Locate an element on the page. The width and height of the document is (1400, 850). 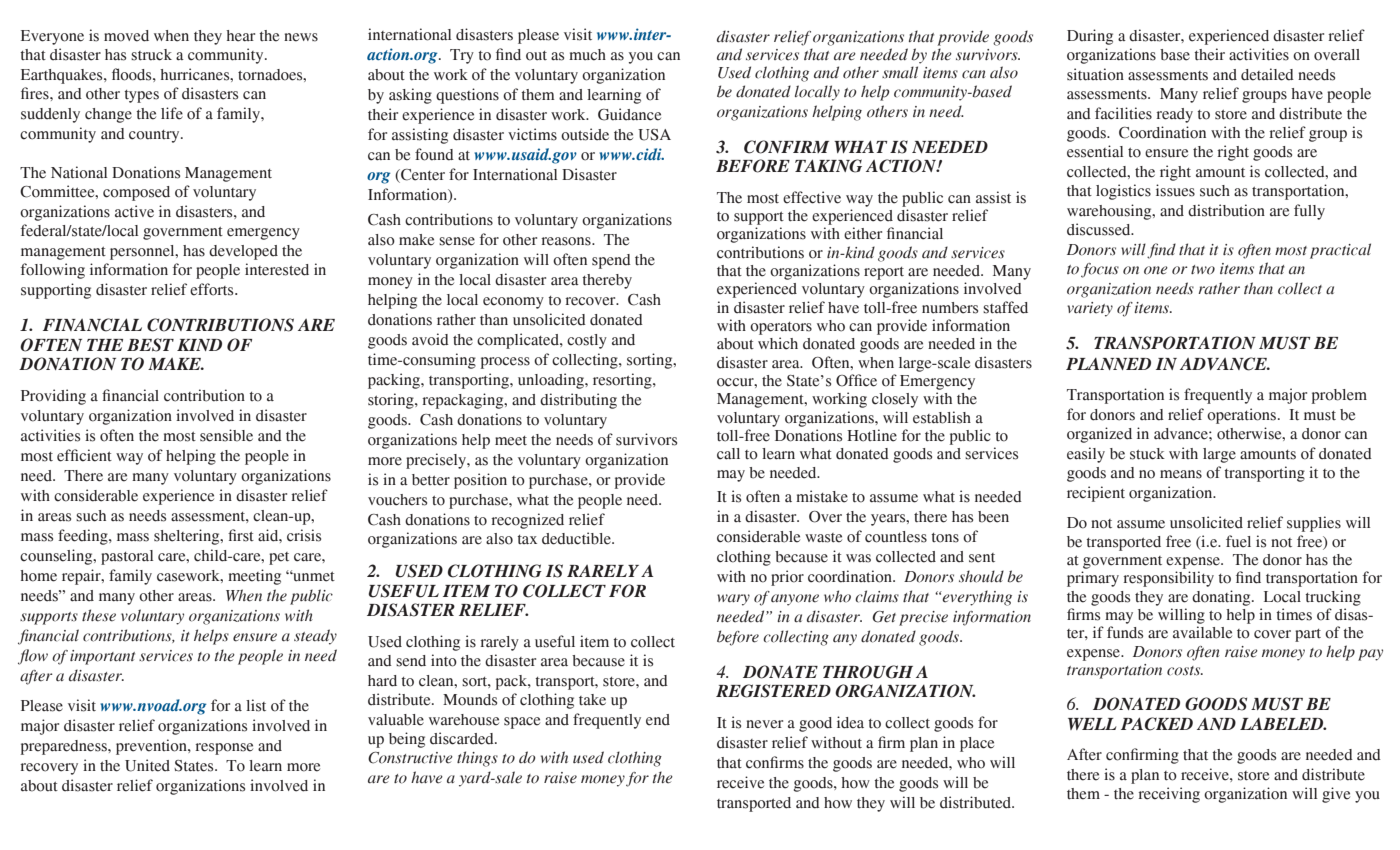
much is located at coordinates (587, 55).
